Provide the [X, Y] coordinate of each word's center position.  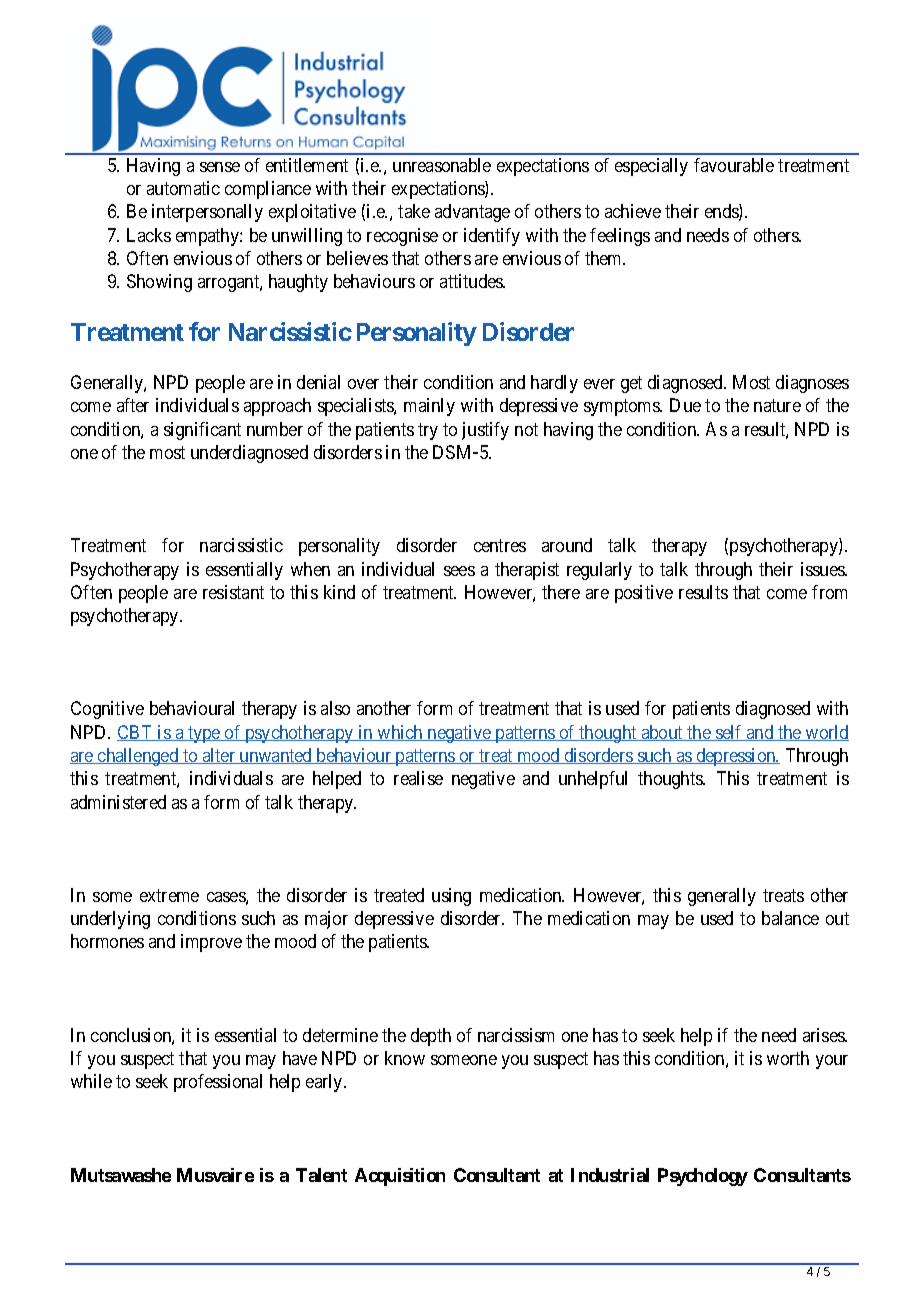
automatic [183, 188]
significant [202, 431]
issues [823, 569]
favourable [734, 165]
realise [418, 778]
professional [218, 1083]
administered [118, 802]
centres [500, 546]
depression [736, 757]
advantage [472, 213]
